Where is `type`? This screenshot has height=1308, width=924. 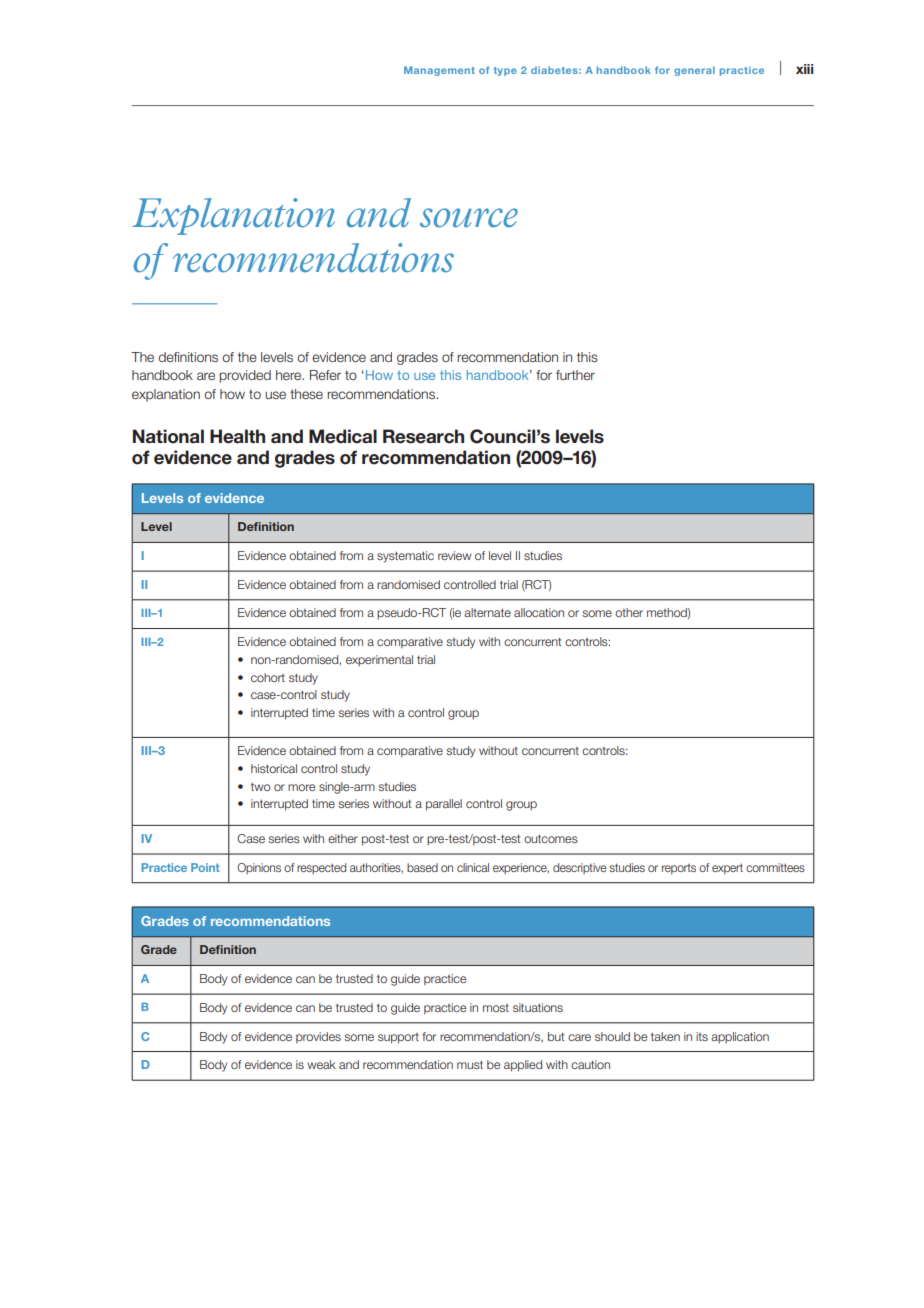 type is located at coordinates (505, 71).
